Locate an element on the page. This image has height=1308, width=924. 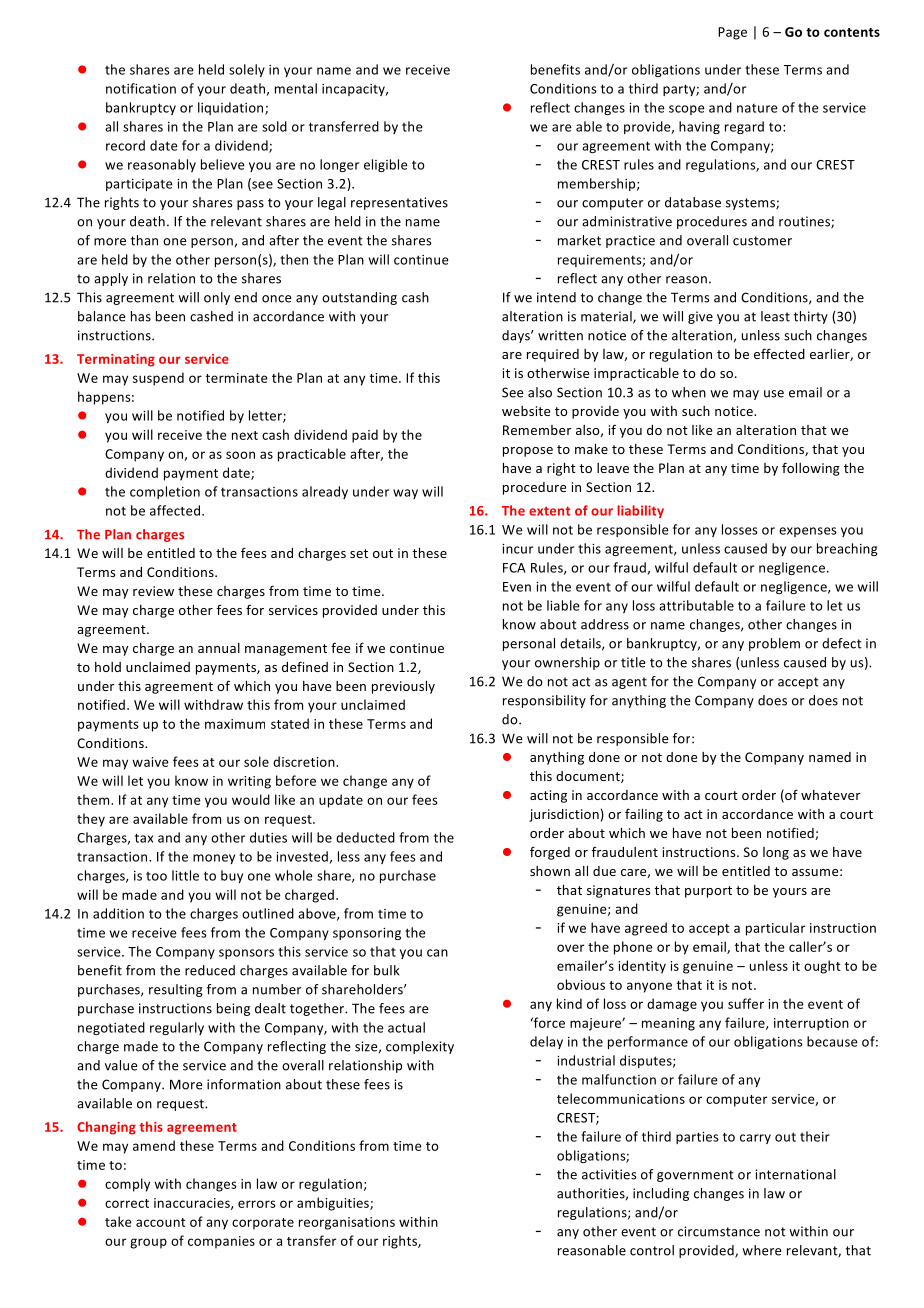
notification is located at coordinates (141, 88).
